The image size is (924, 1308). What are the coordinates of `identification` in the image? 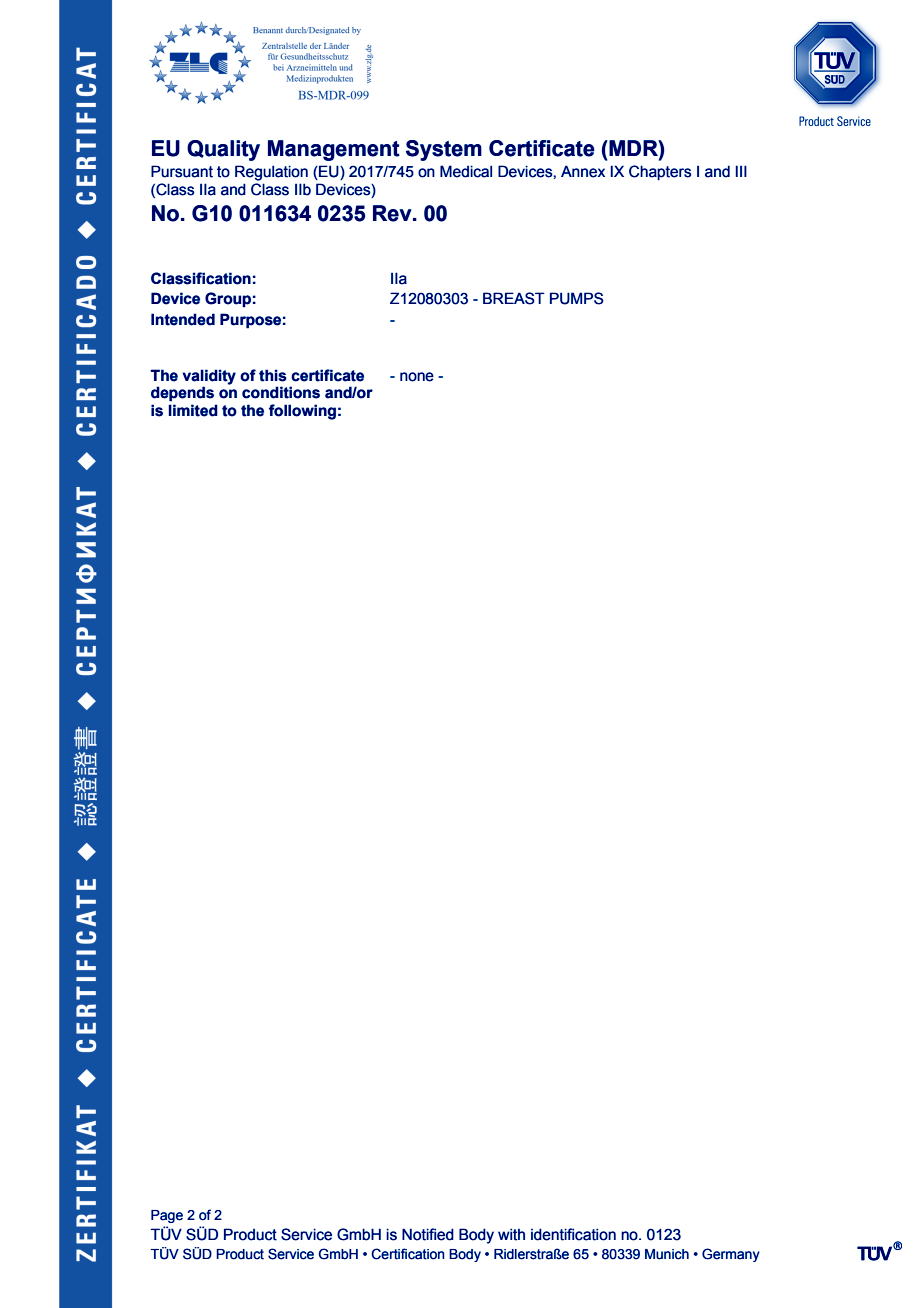 It's located at (573, 1234).
